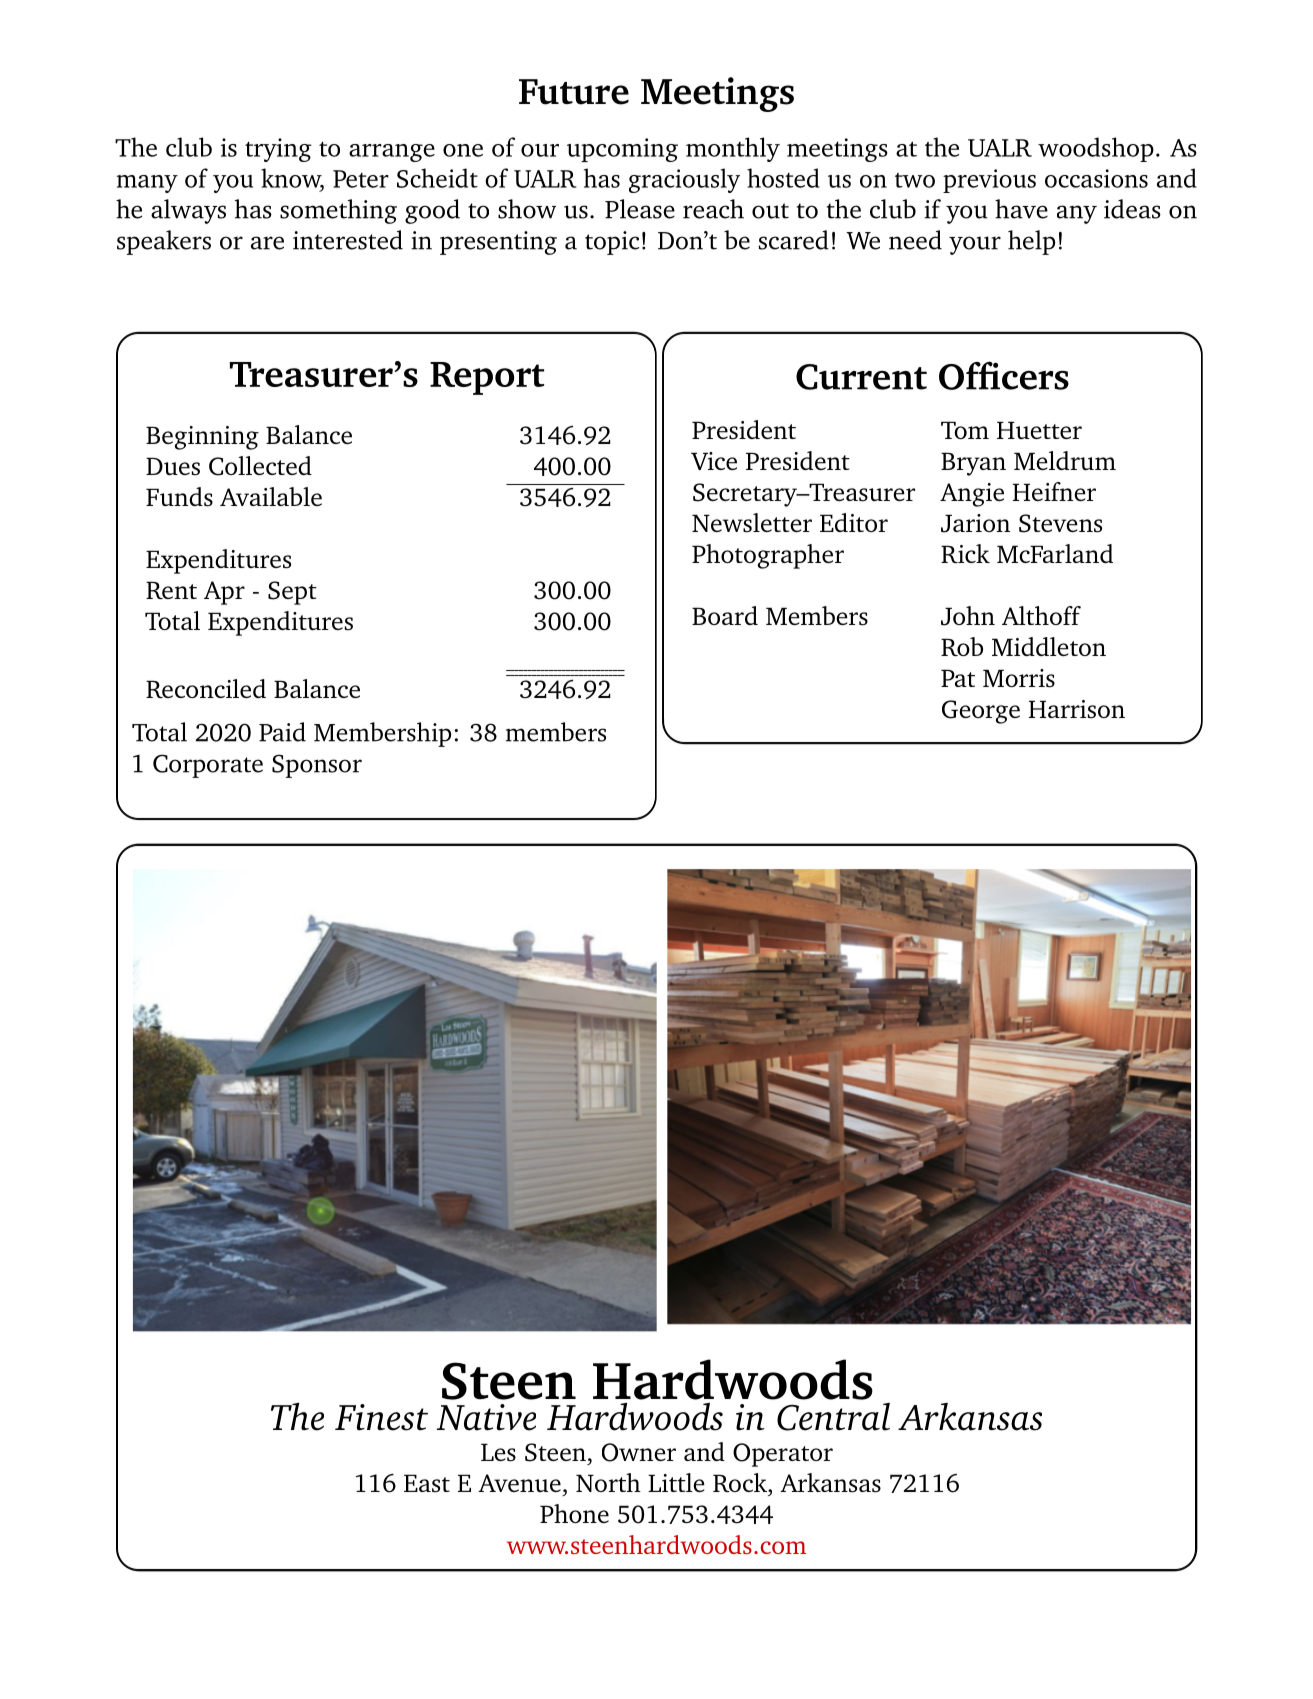 This page has height=1699, width=1313. Describe the element at coordinates (622, 150) in the page. I see `upcoming` at that location.
